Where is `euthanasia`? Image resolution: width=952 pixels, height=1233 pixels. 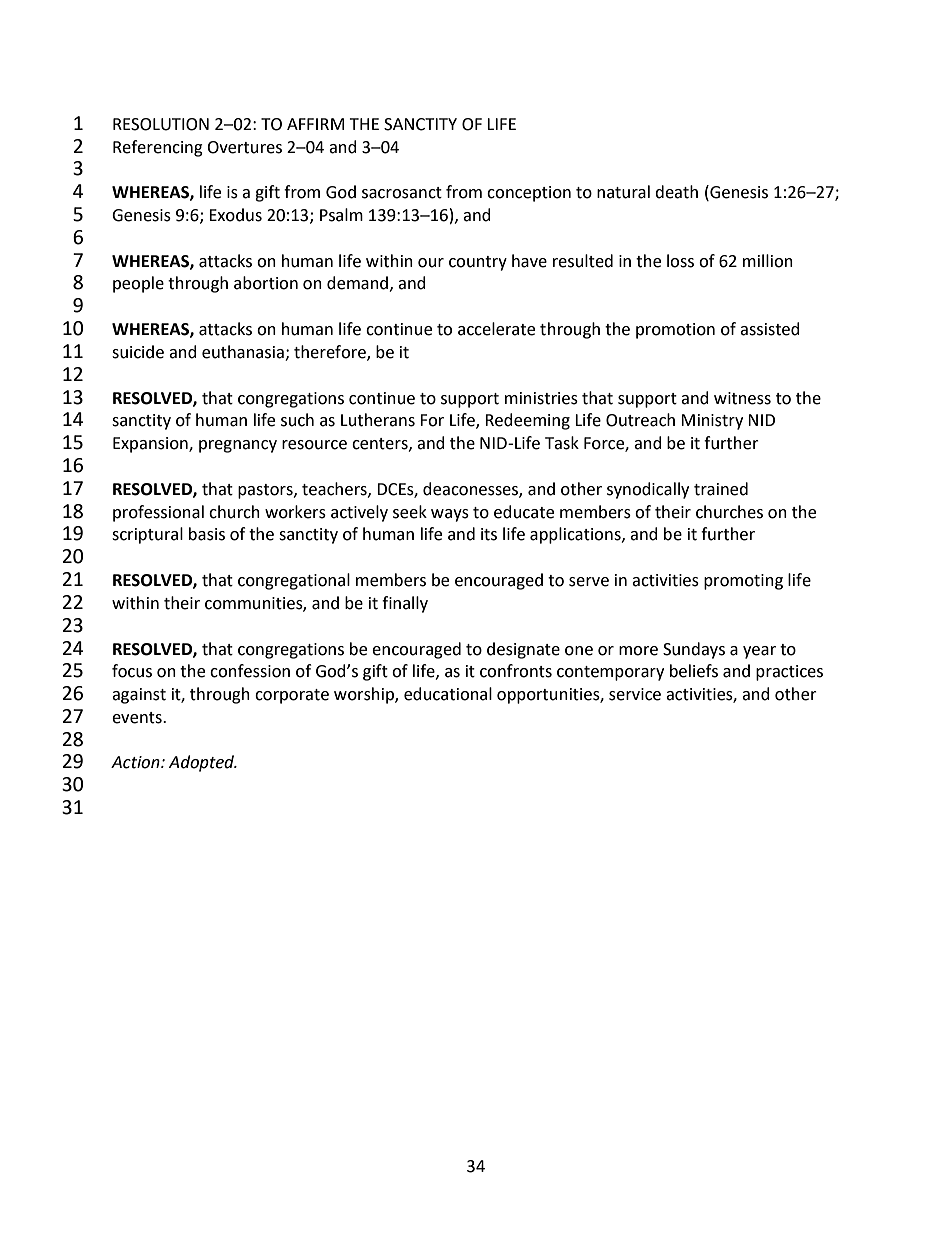
euthanasia is located at coordinates (244, 353).
